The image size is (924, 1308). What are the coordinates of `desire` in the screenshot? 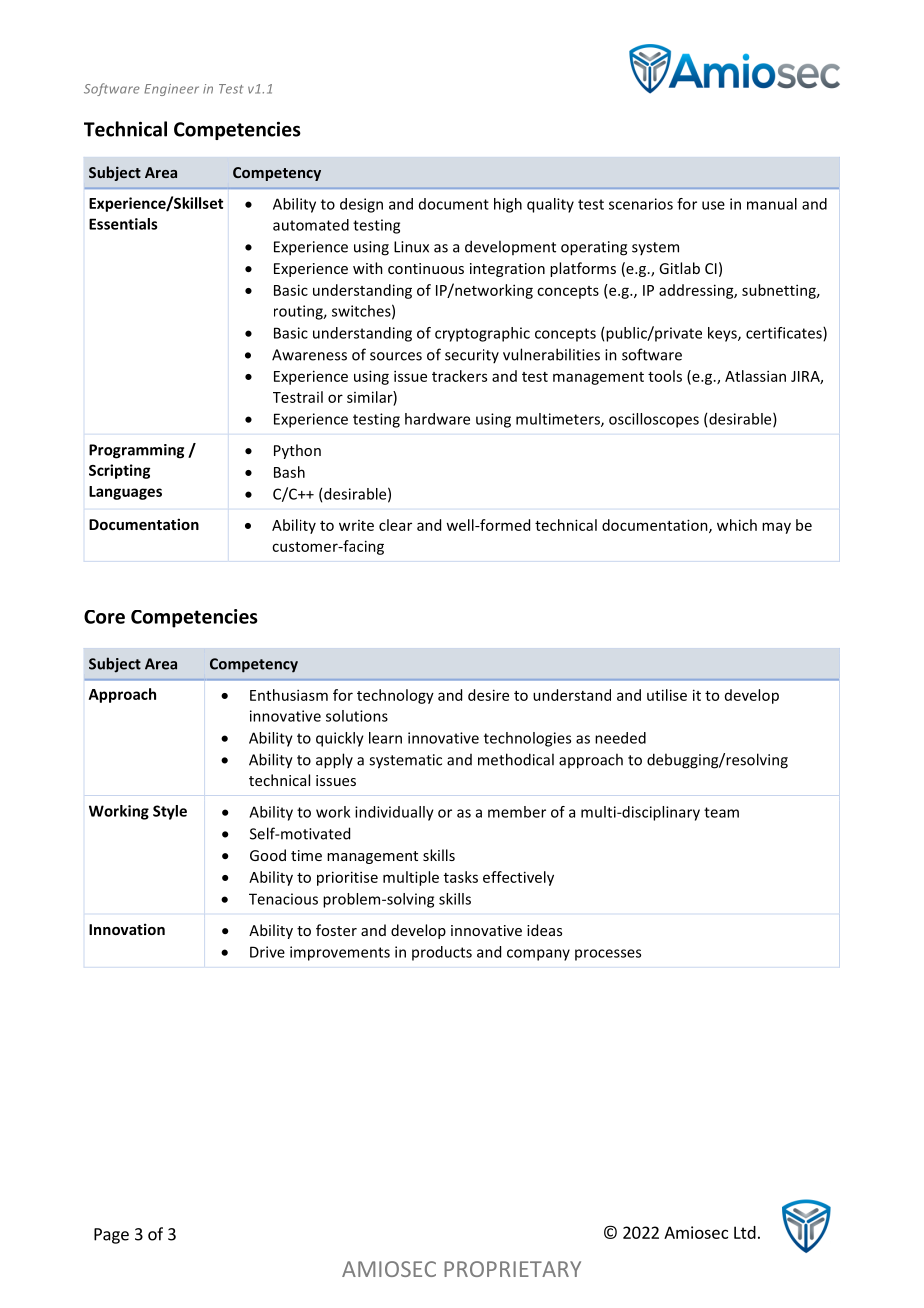 It's located at (488, 695).
